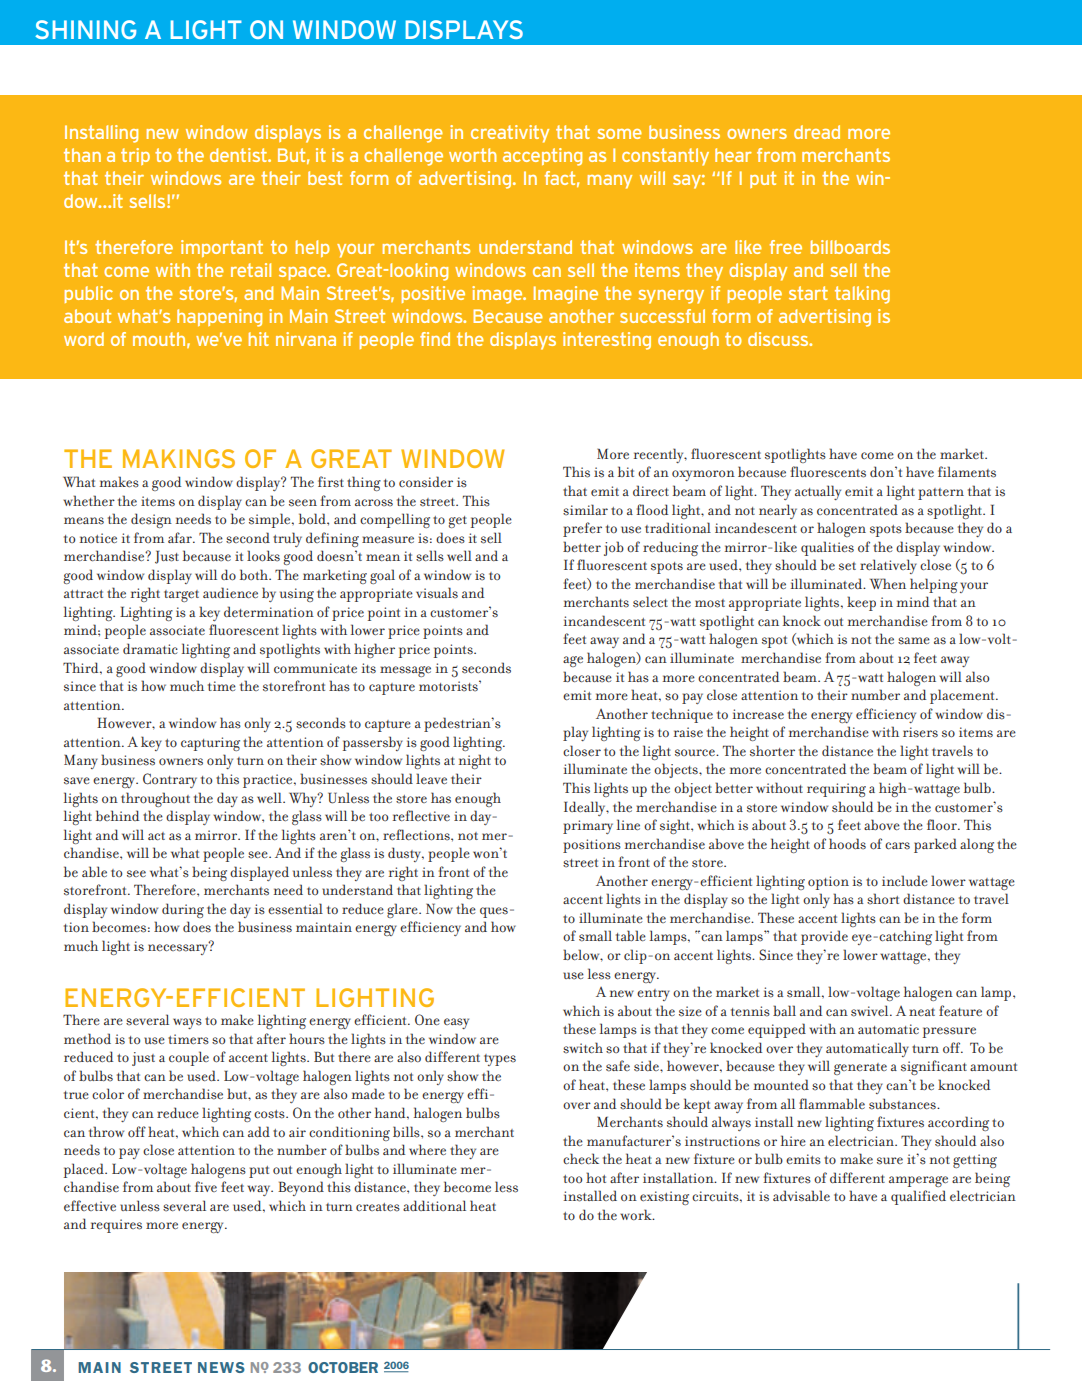 The height and width of the document is (1400, 1082). I want to click on couple, so click(189, 1058).
